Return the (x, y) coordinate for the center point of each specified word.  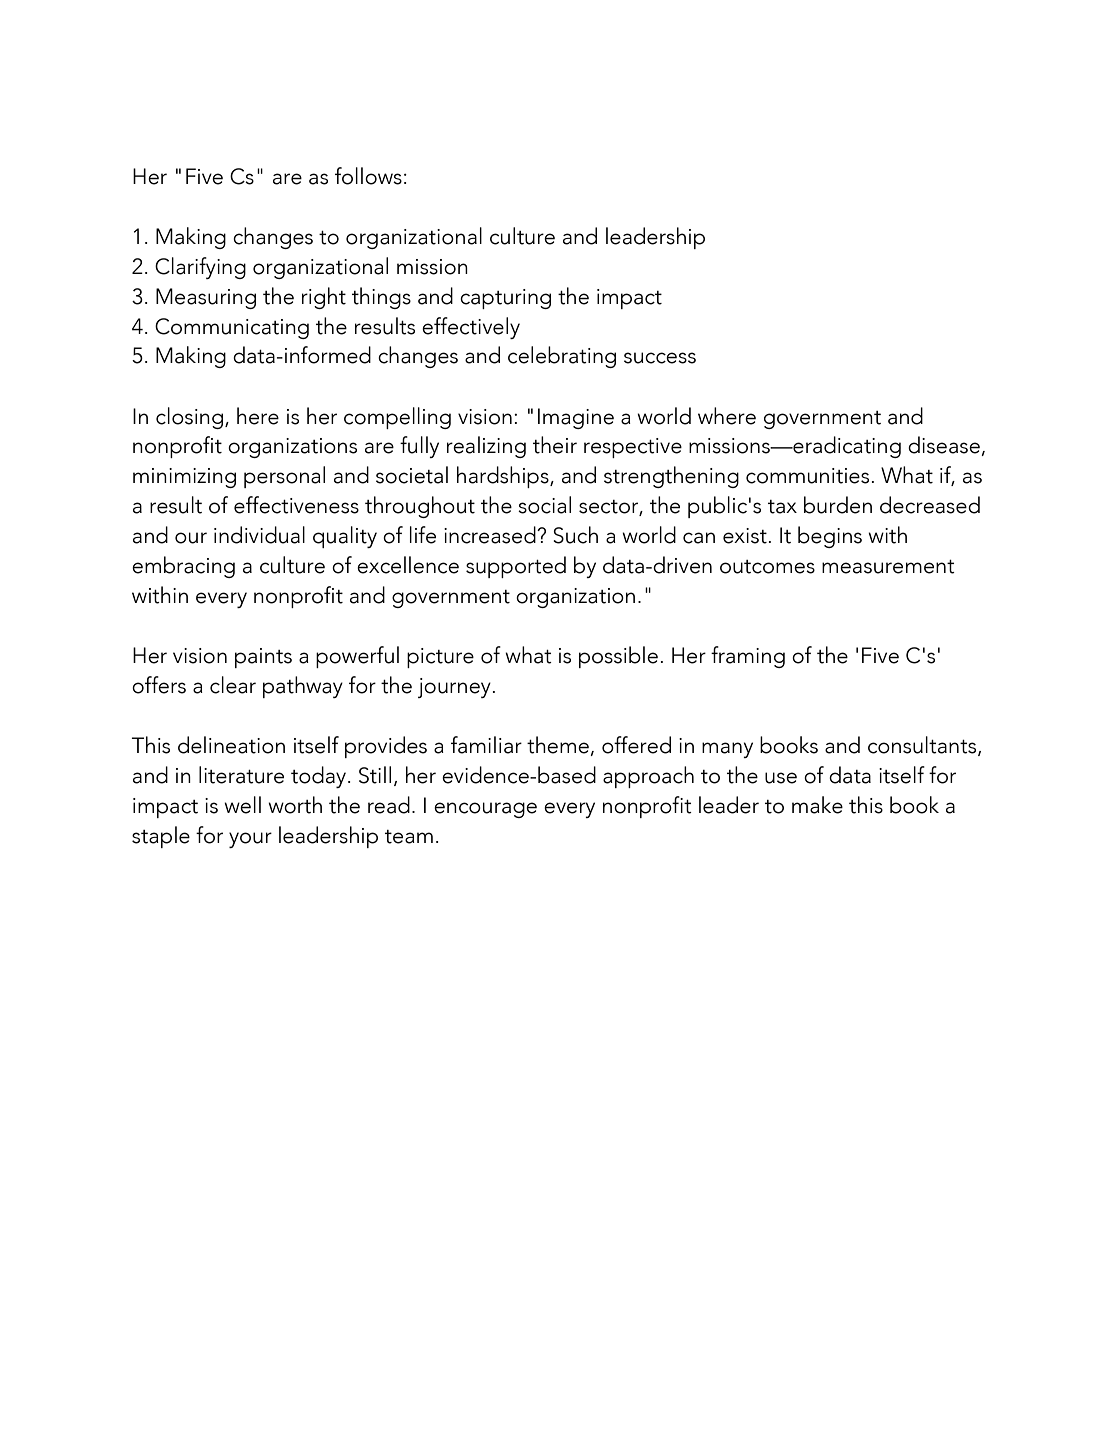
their (555, 445)
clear (233, 685)
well (242, 805)
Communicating (232, 328)
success (660, 358)
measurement (888, 567)
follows (368, 176)
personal (284, 477)
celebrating (562, 357)
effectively (471, 328)
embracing (183, 567)
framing (748, 657)
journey (454, 688)
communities (807, 476)
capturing (505, 299)
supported (516, 567)
